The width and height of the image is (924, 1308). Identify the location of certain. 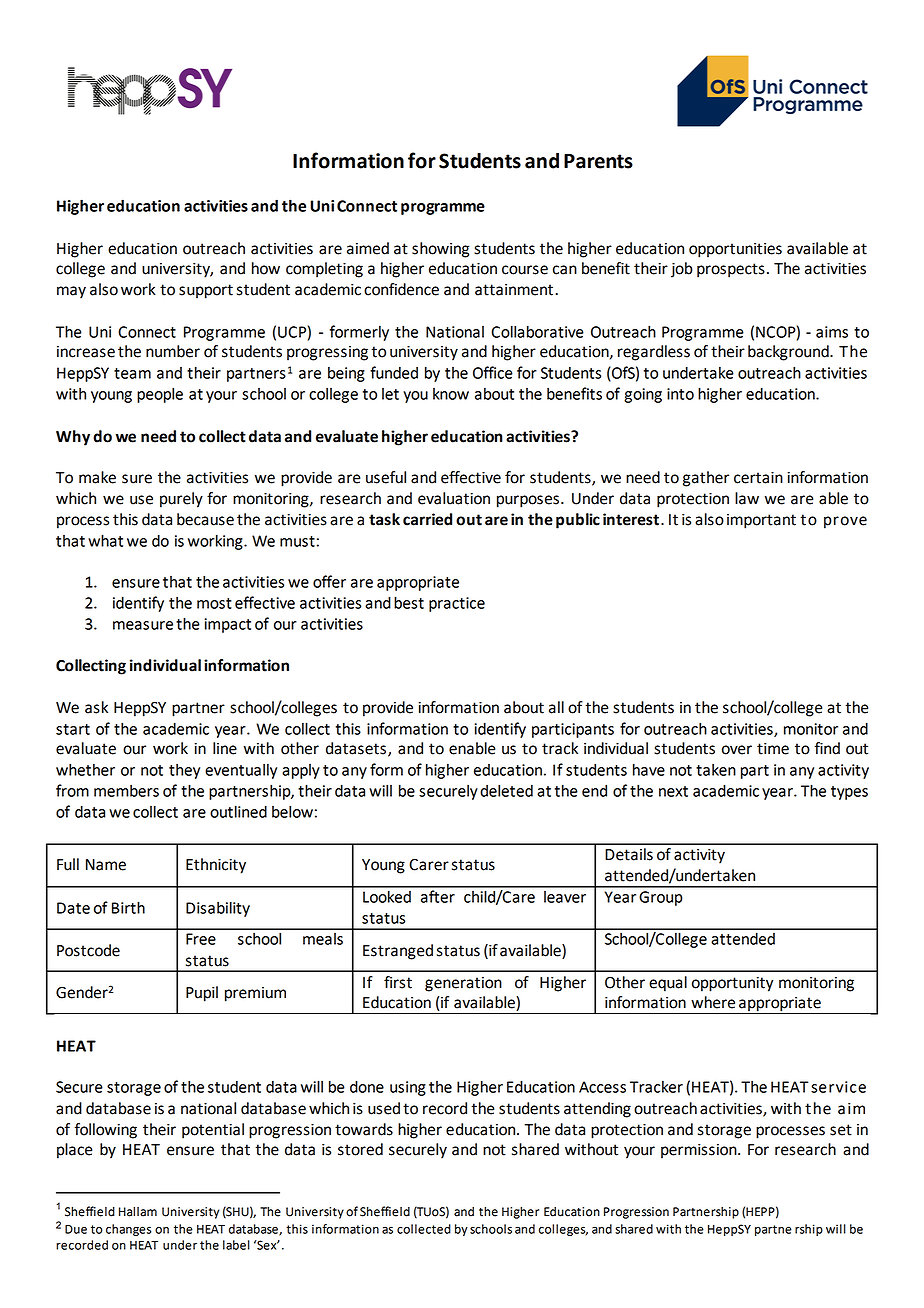
(758, 478).
